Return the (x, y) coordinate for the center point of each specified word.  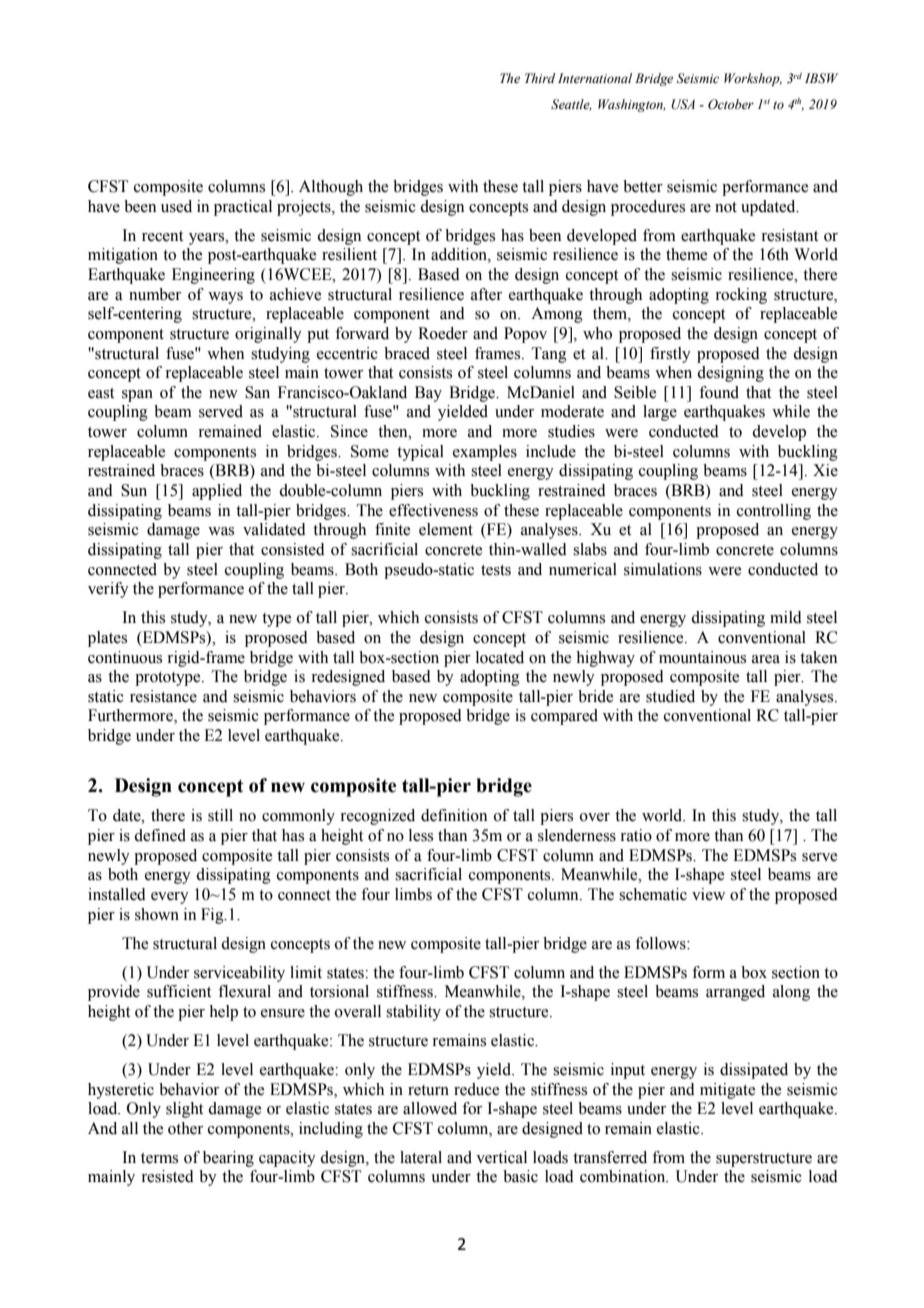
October (731, 104)
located (500, 657)
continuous (125, 657)
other (185, 1128)
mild (786, 617)
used (176, 206)
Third (540, 78)
